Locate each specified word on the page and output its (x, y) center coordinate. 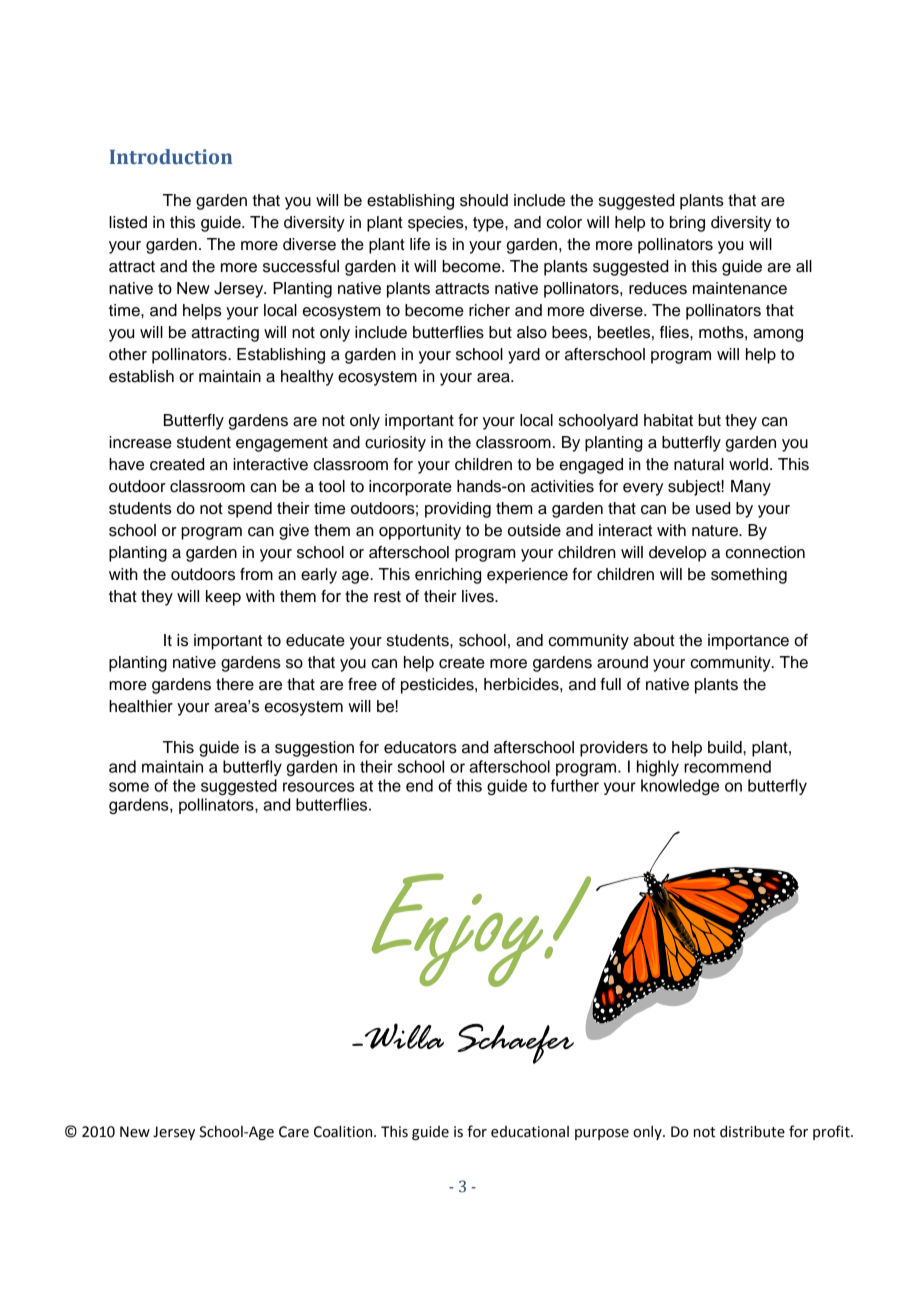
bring (687, 224)
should (484, 200)
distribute (752, 1131)
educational (530, 1132)
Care (294, 1132)
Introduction (171, 157)
